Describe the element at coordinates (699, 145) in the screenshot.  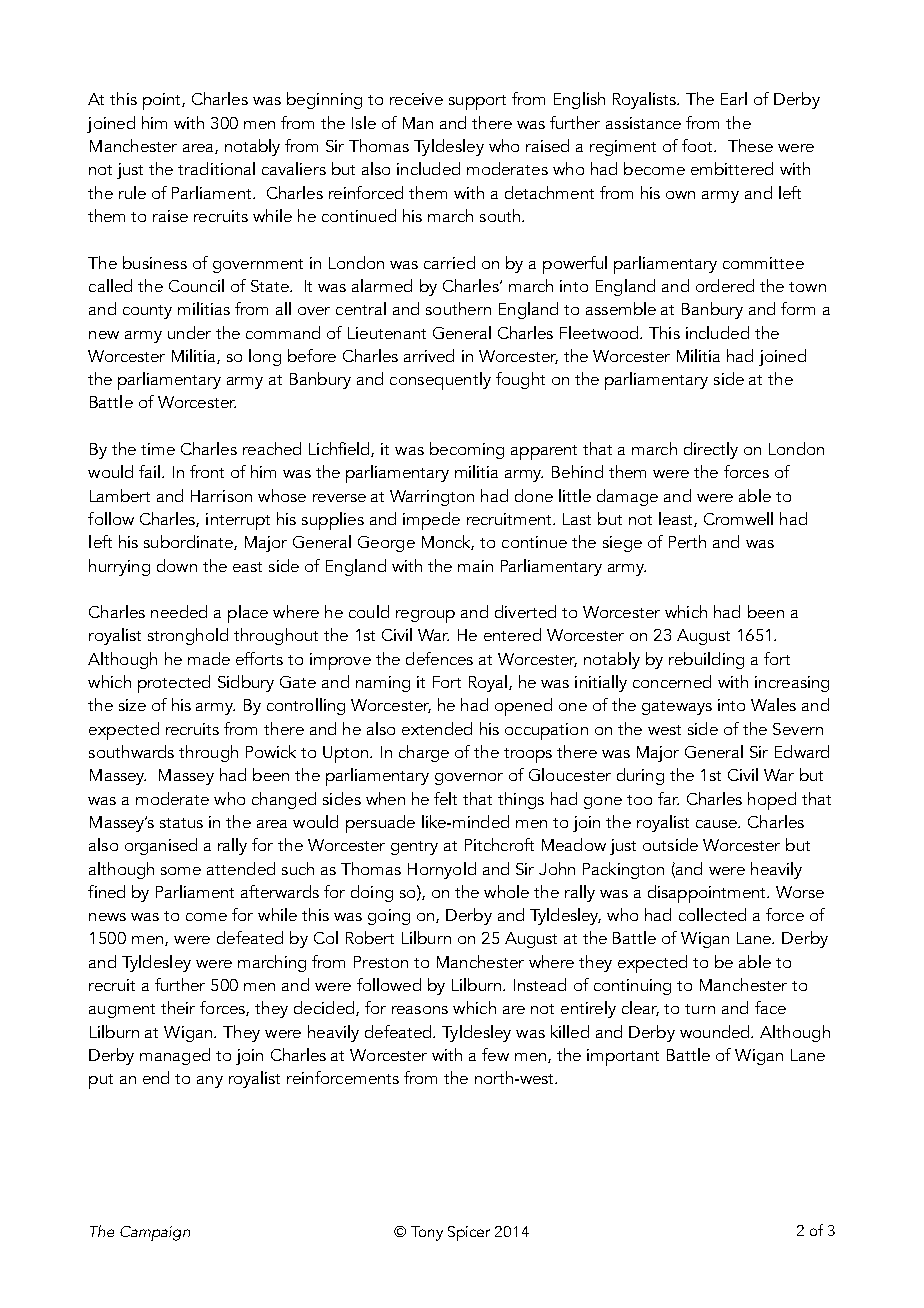
I see `foot` at that location.
